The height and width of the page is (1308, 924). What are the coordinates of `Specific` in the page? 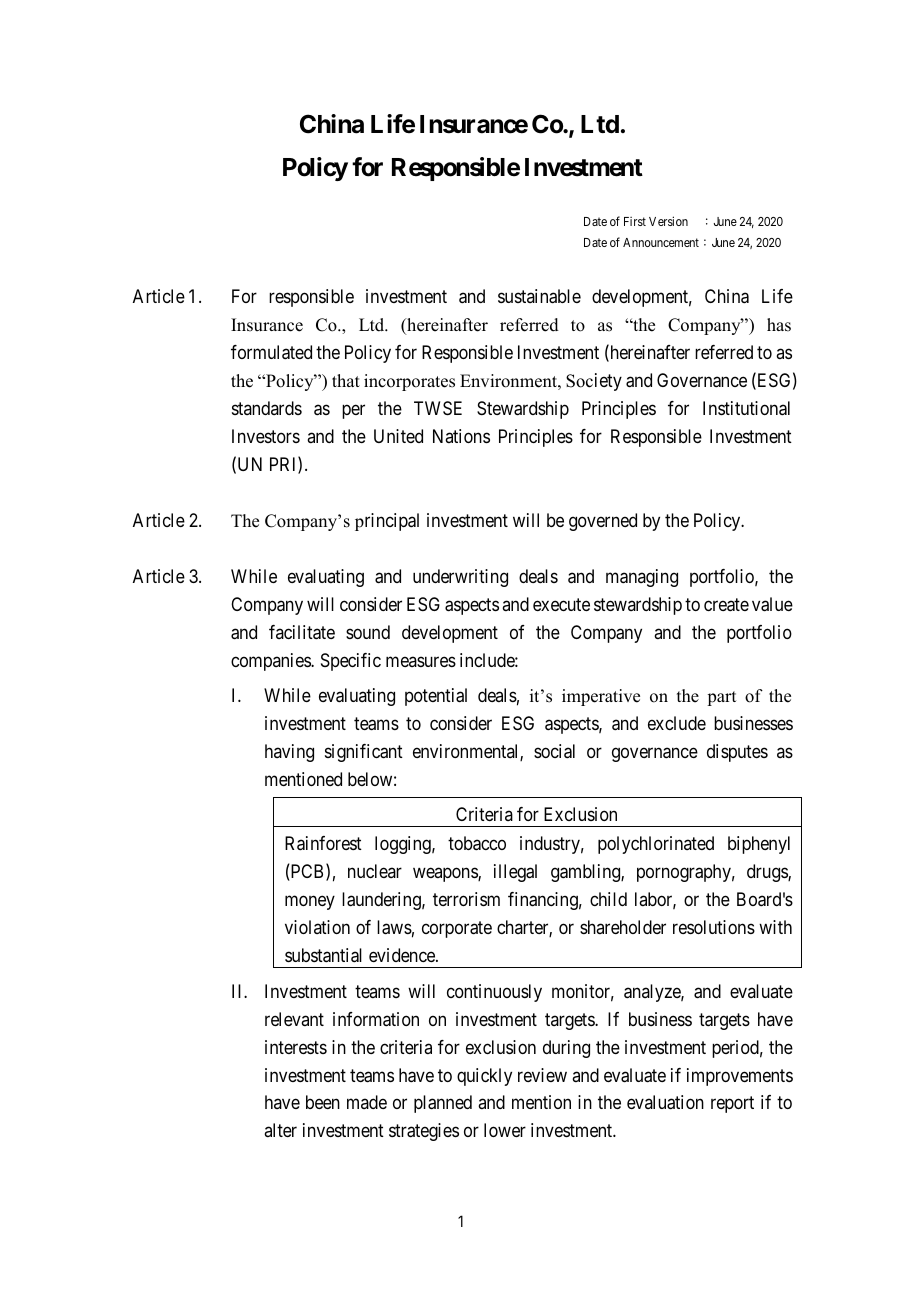 It's located at (351, 662).
